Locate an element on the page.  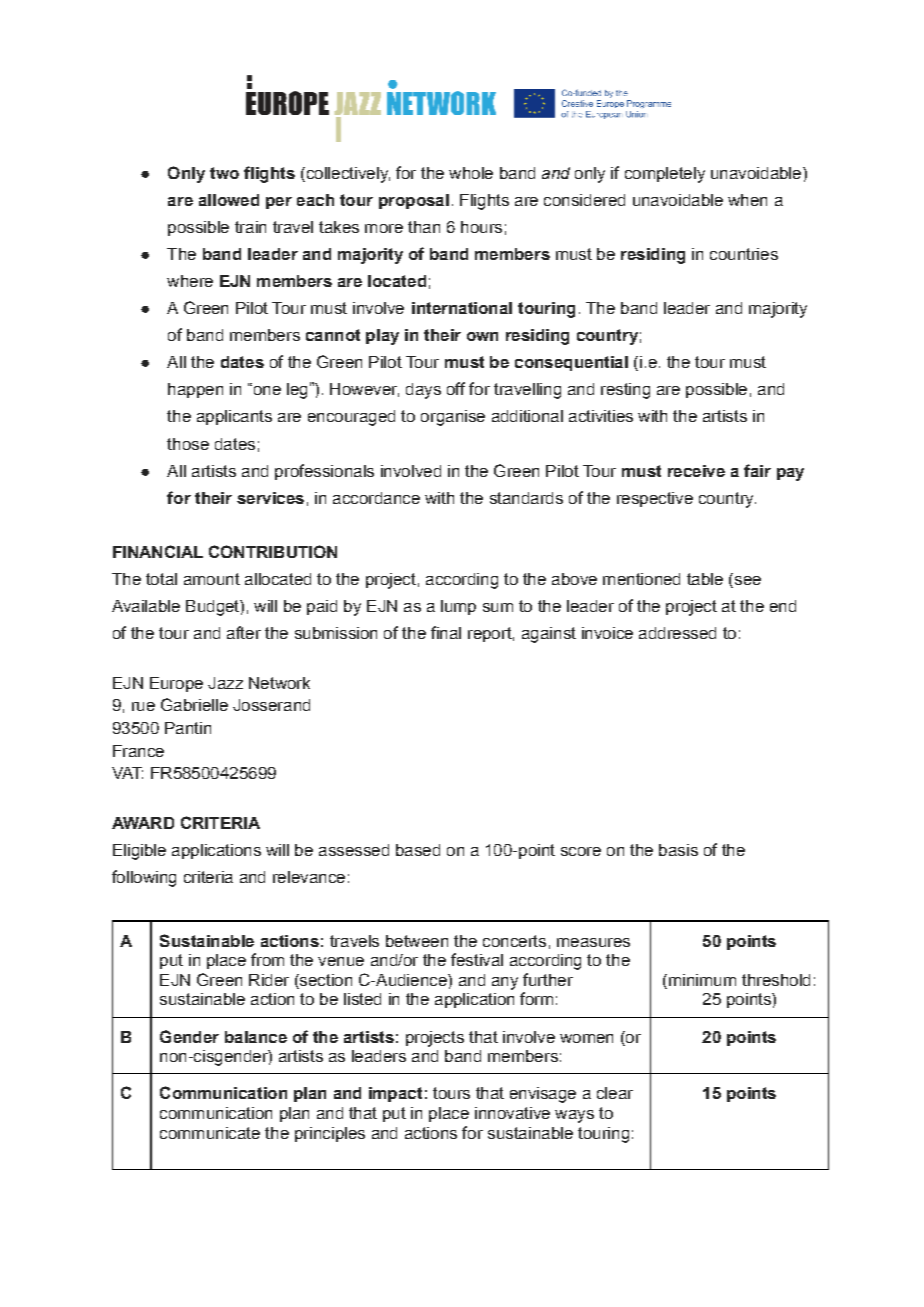
communicate is located at coordinates (210, 1133).
